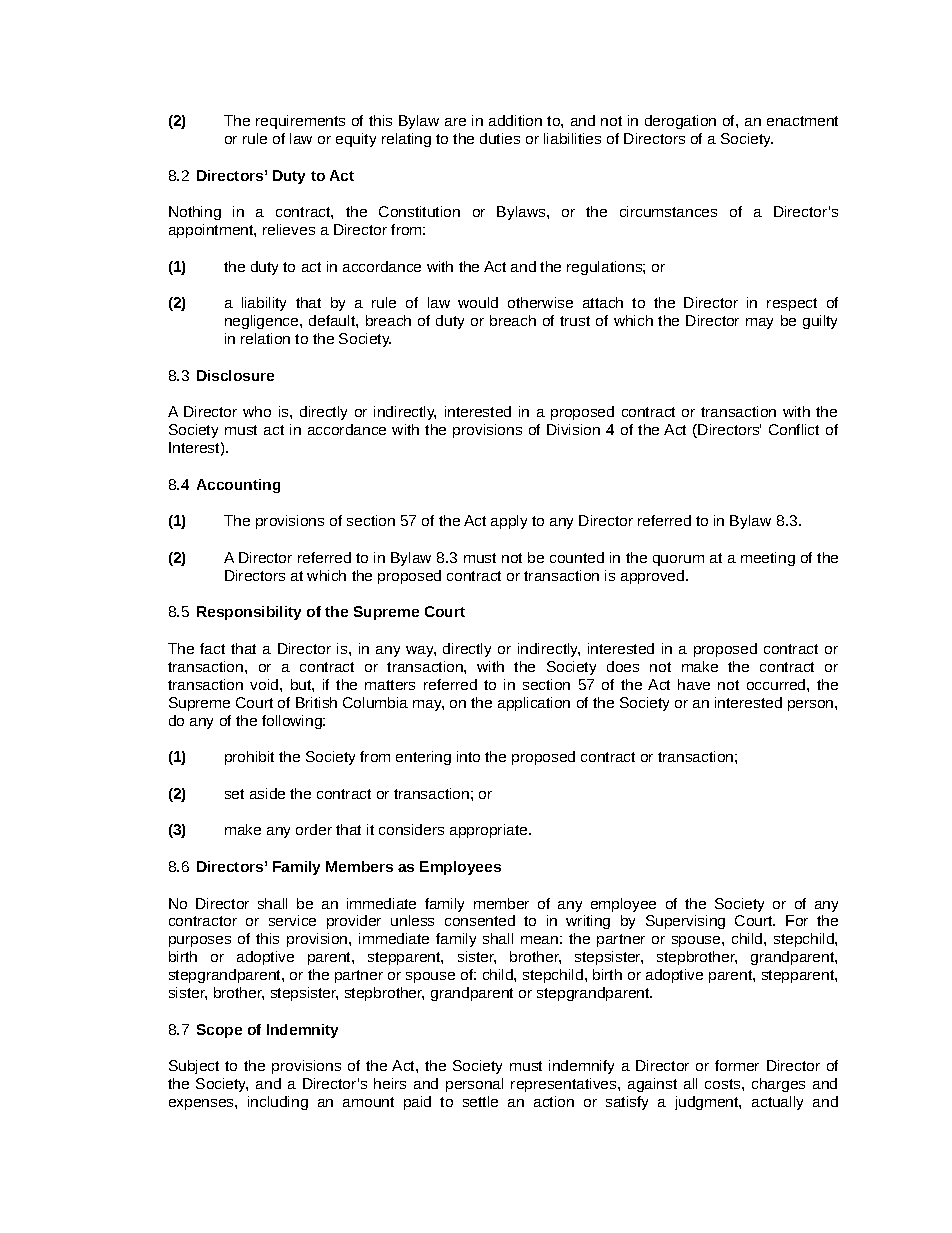 The height and width of the screenshot is (1233, 952). Describe the element at coordinates (480, 1101) in the screenshot. I see `settle` at that location.
